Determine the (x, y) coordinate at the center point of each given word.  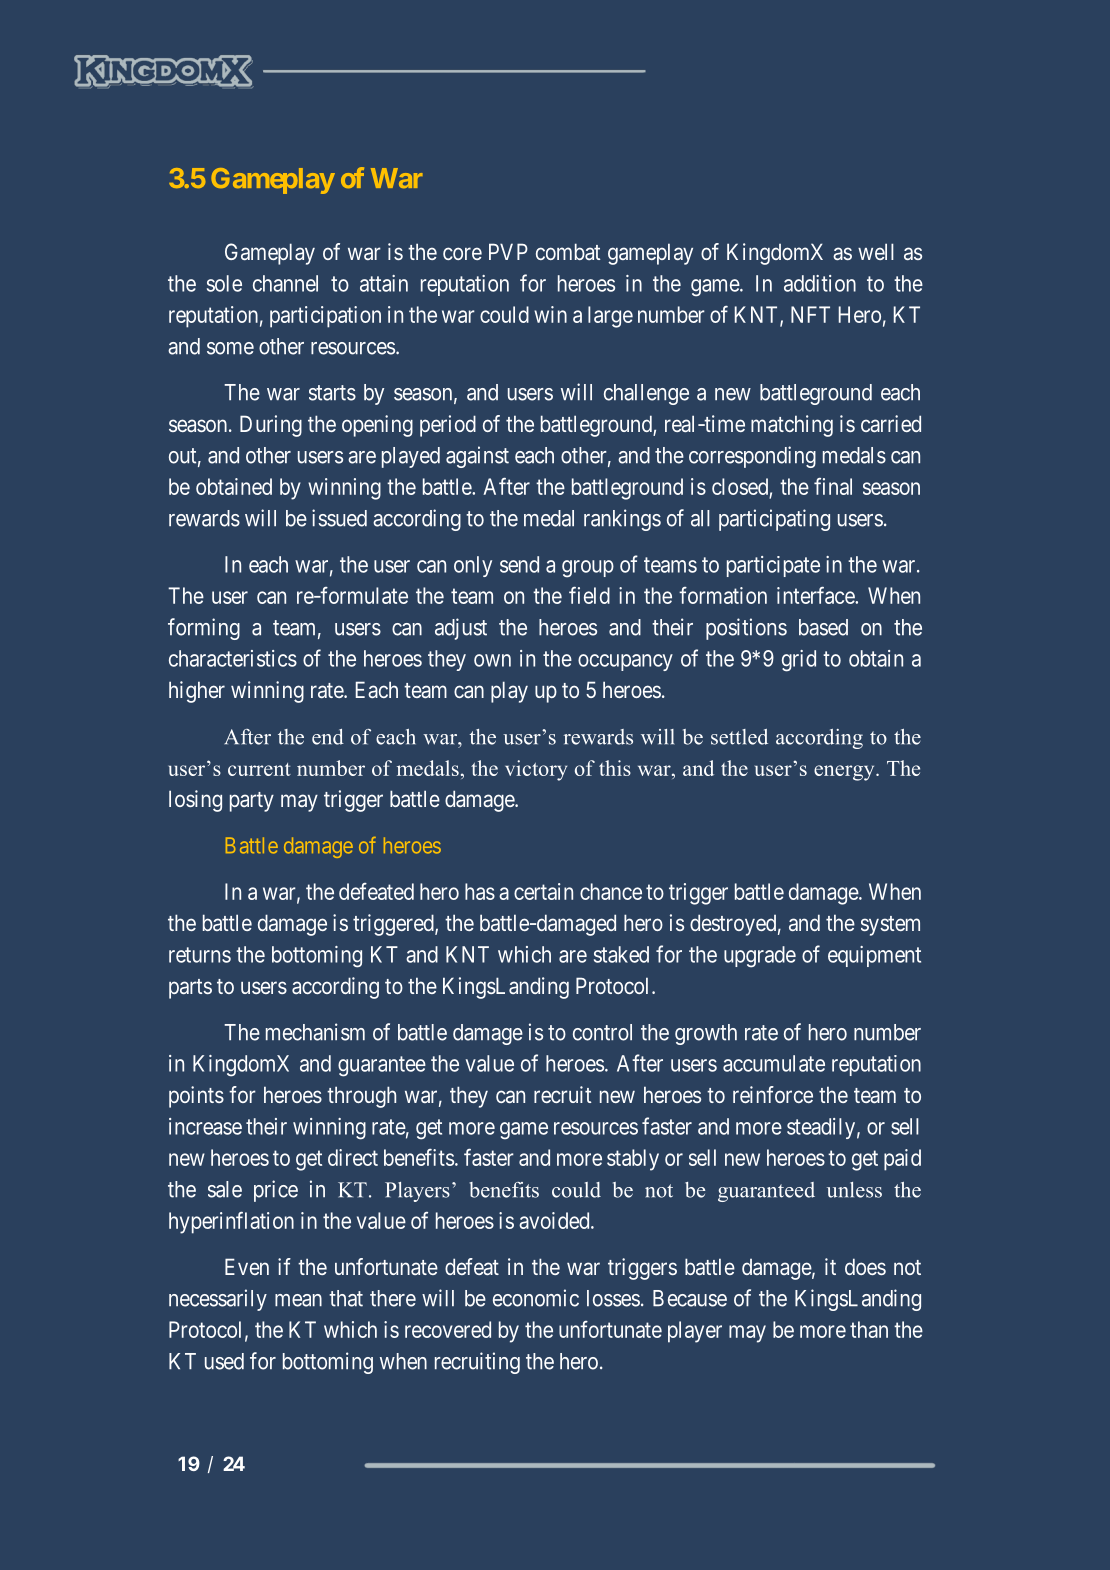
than (869, 1329)
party (252, 802)
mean (298, 1300)
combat (568, 251)
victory (536, 770)
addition (820, 283)
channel (285, 283)
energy (845, 773)
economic (536, 1298)
